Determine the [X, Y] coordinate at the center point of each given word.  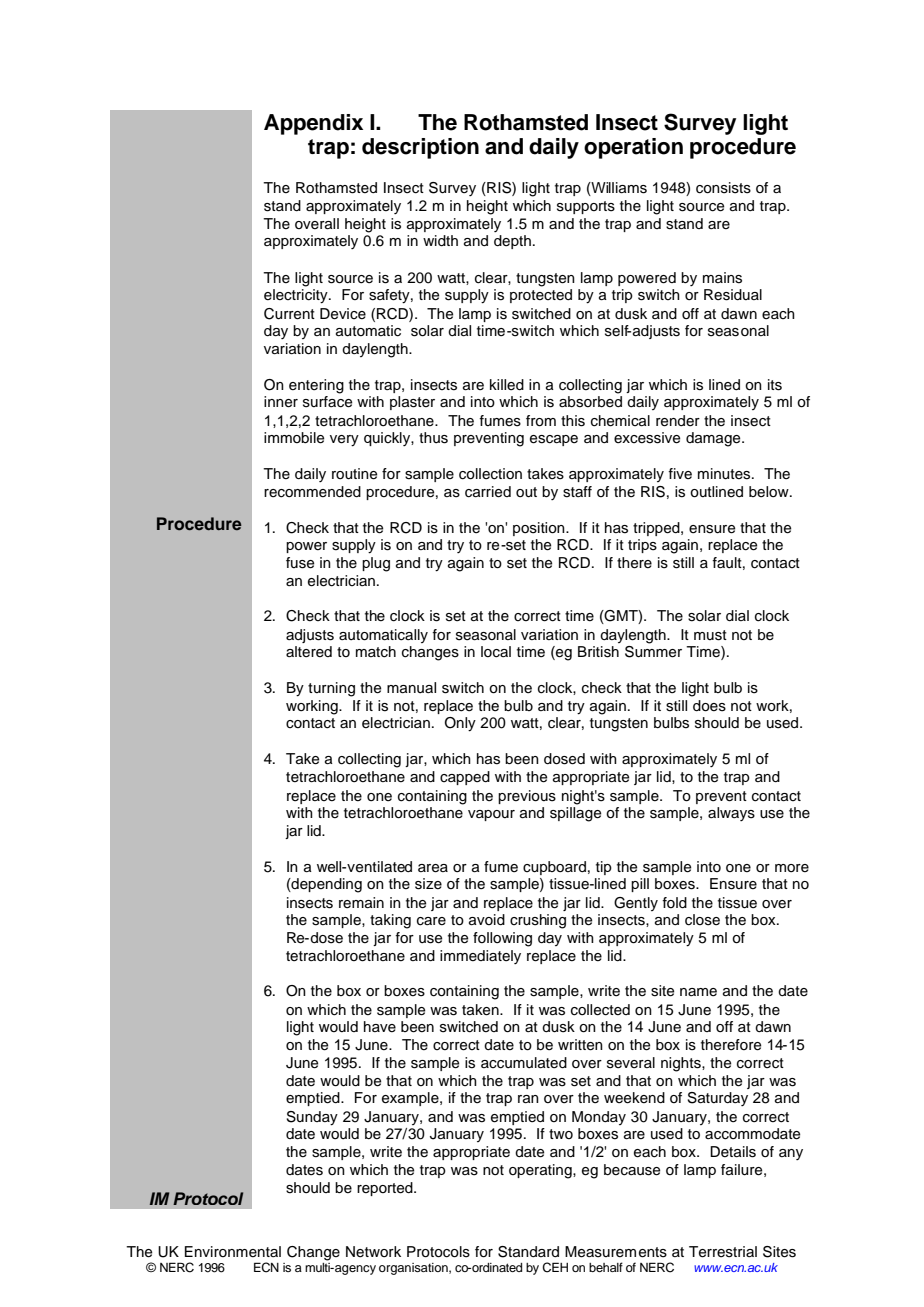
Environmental [233, 1251]
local [496, 652]
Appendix [313, 124]
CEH [555, 1267]
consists [723, 188]
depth [512, 242]
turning [331, 689]
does [709, 706]
